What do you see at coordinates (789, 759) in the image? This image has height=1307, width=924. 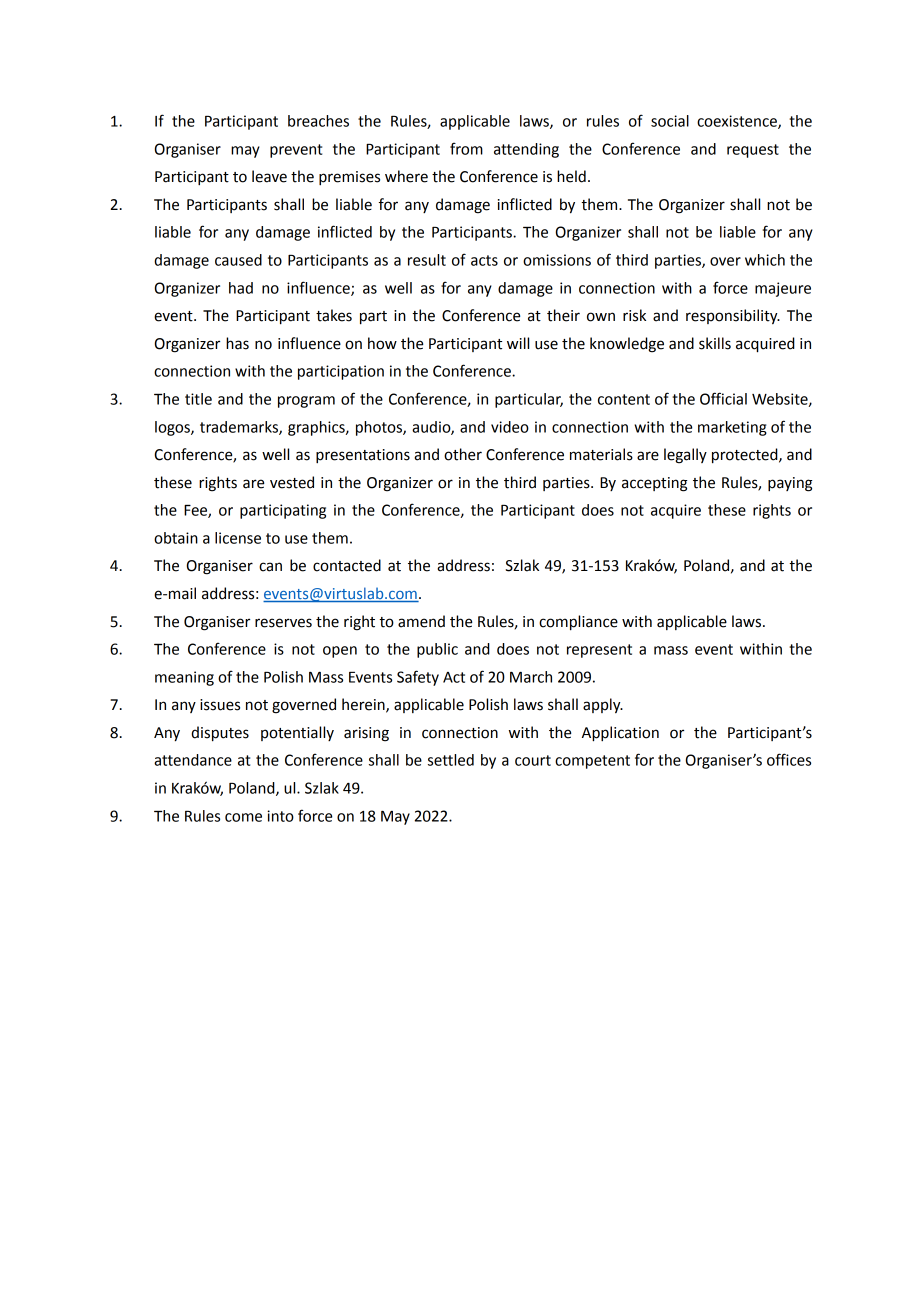 I see `offices` at bounding box center [789, 759].
